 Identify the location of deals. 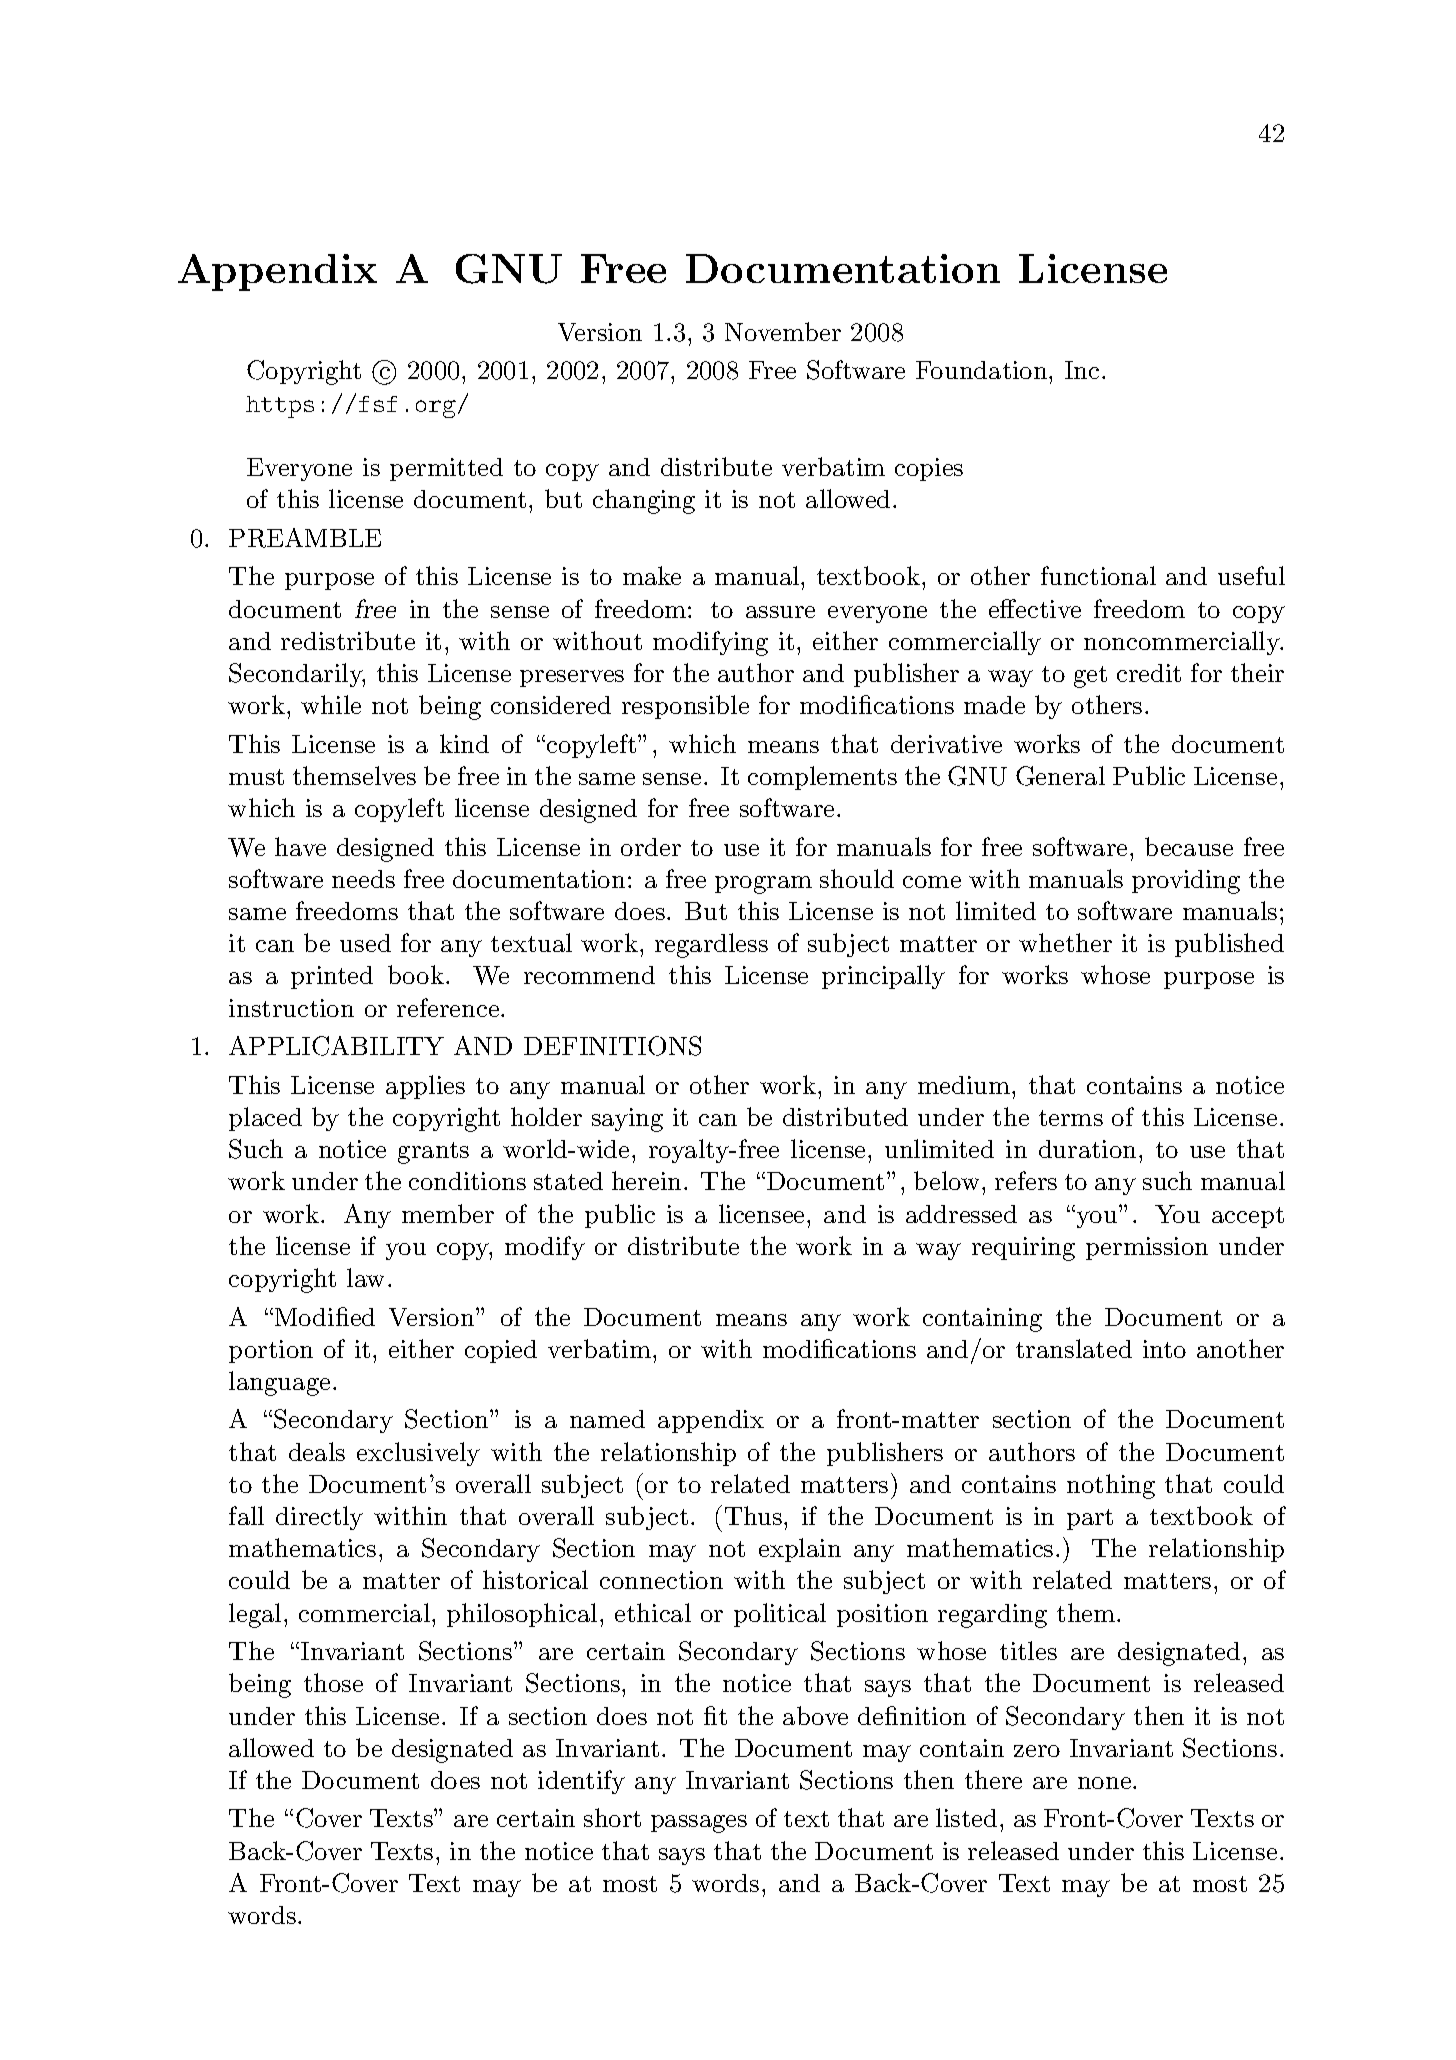
(317, 1451).
